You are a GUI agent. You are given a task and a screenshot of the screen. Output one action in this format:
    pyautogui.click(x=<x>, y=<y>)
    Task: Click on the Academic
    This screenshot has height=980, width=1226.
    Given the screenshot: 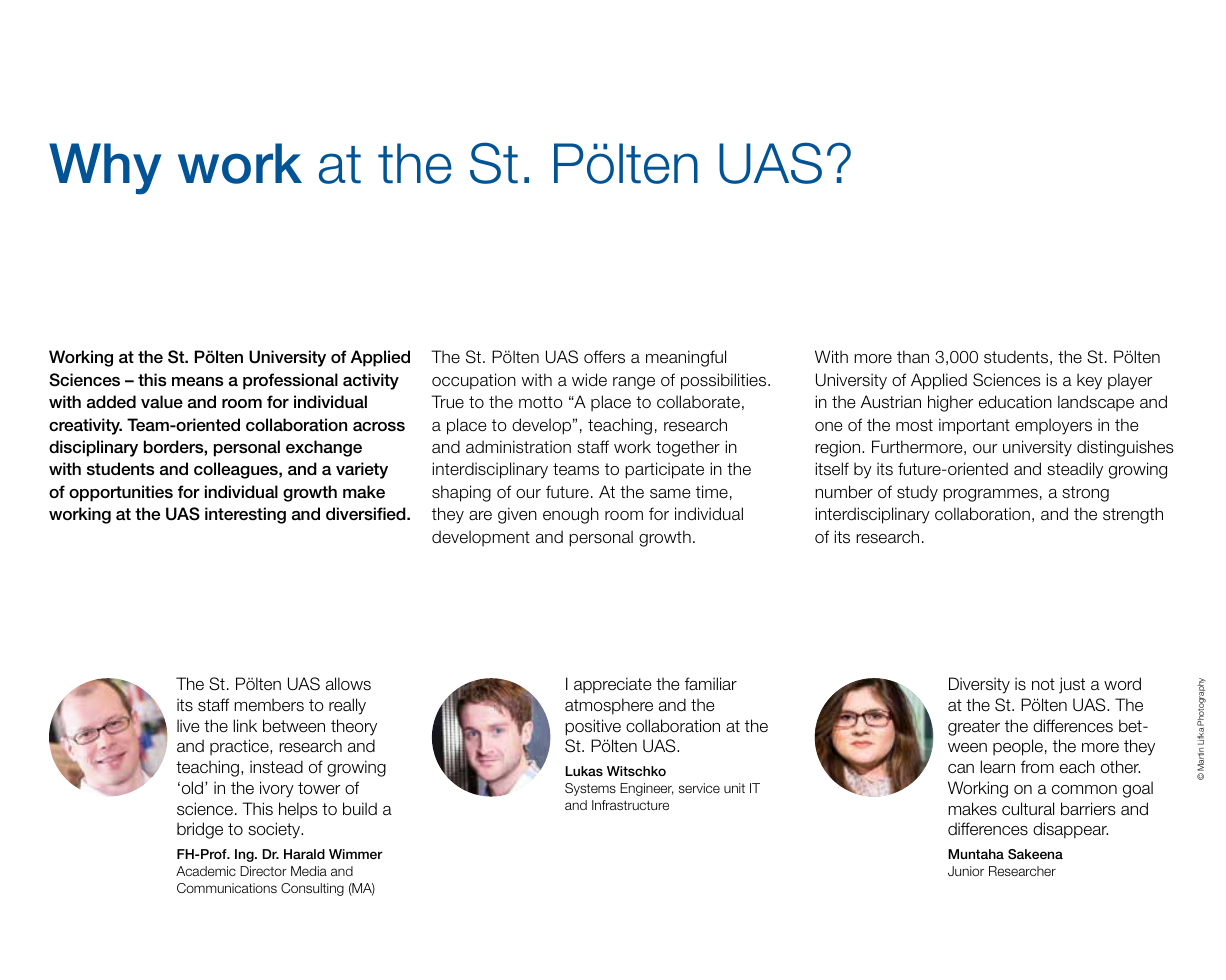 What is the action you would take?
    pyautogui.click(x=206, y=871)
